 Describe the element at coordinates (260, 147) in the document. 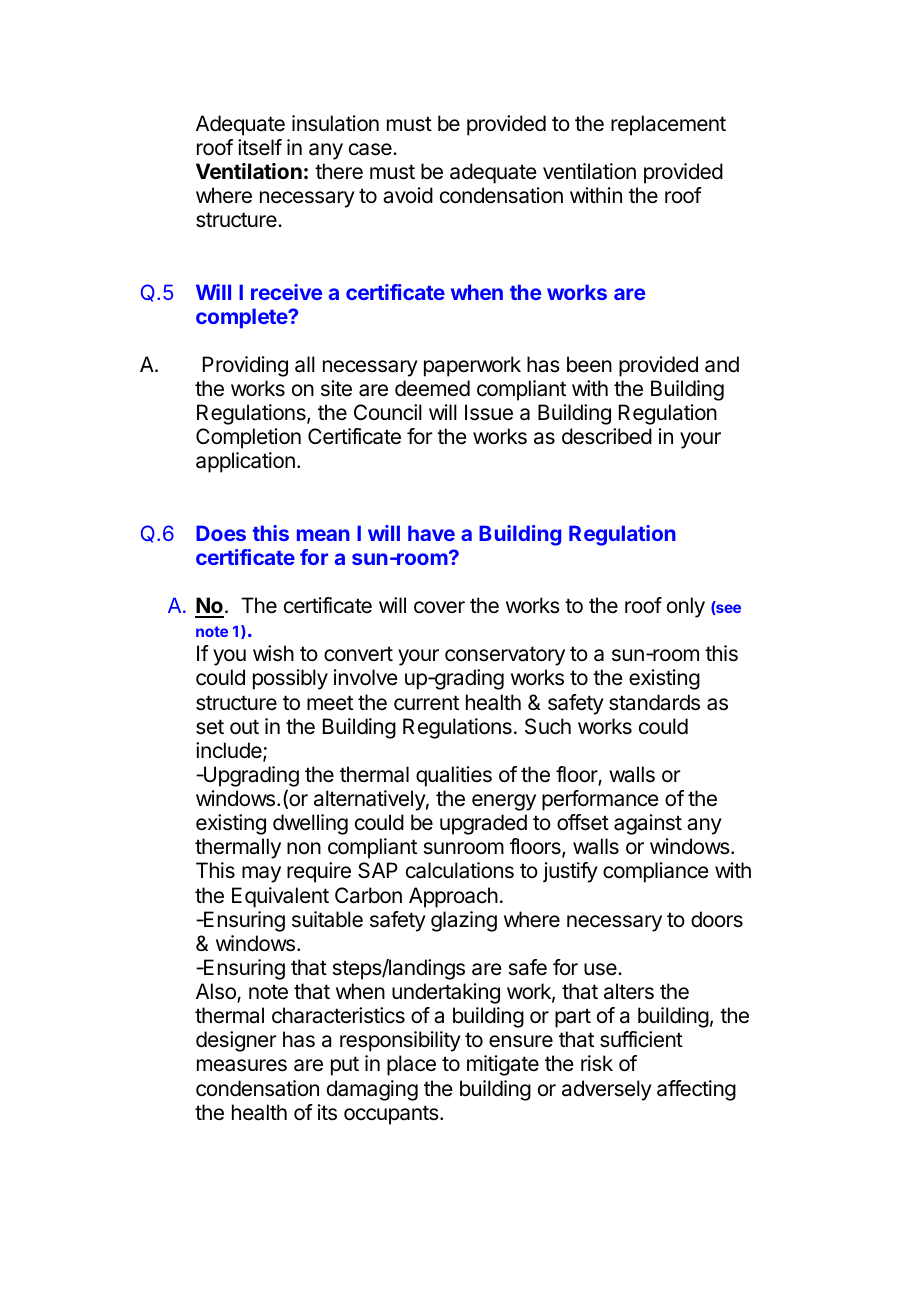

I see `itself` at that location.
